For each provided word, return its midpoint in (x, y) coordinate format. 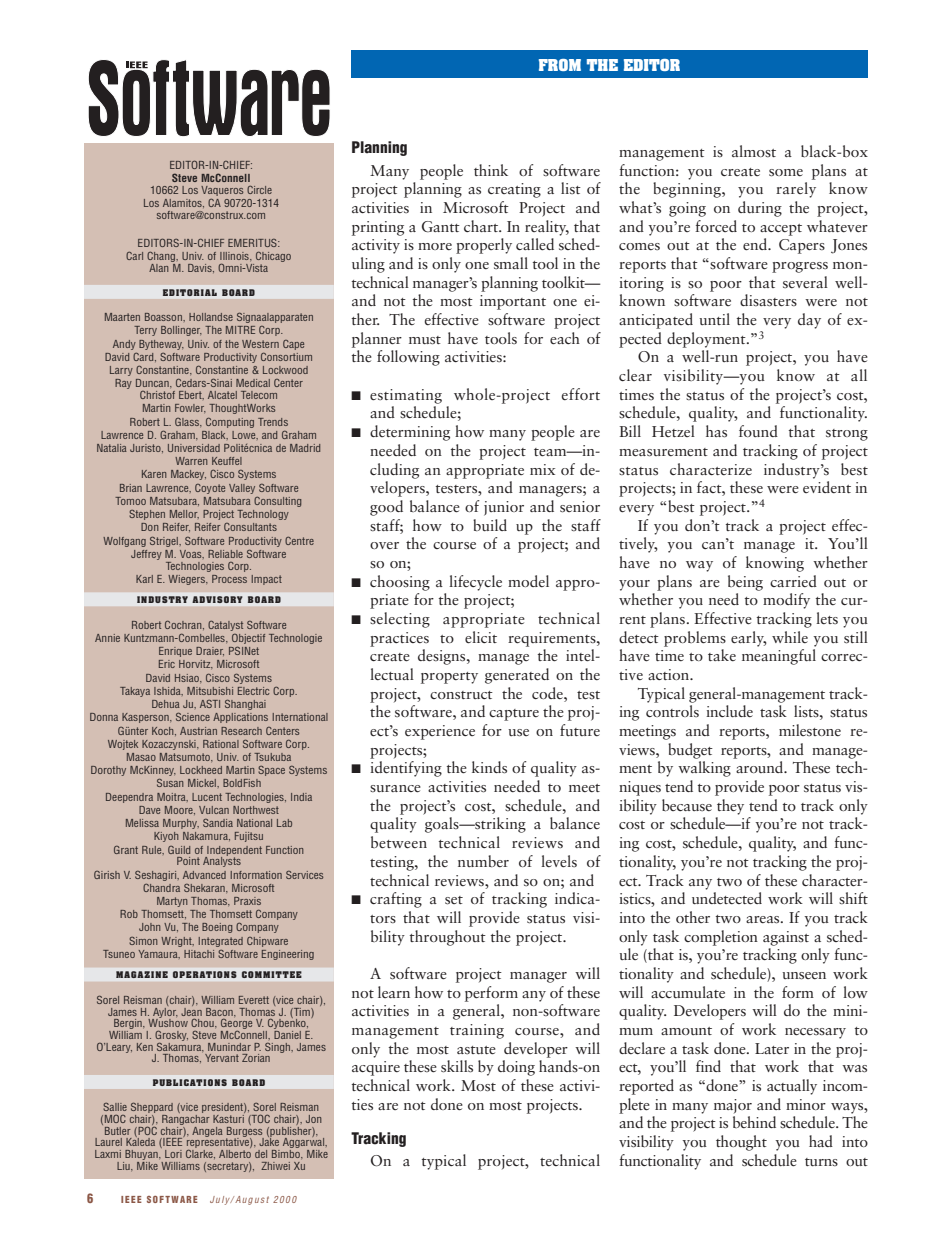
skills (457, 1066)
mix (542, 469)
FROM (560, 65)
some (786, 173)
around (761, 767)
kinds (489, 767)
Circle (259, 190)
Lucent (207, 797)
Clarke (200, 1153)
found (758, 431)
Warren (191, 461)
